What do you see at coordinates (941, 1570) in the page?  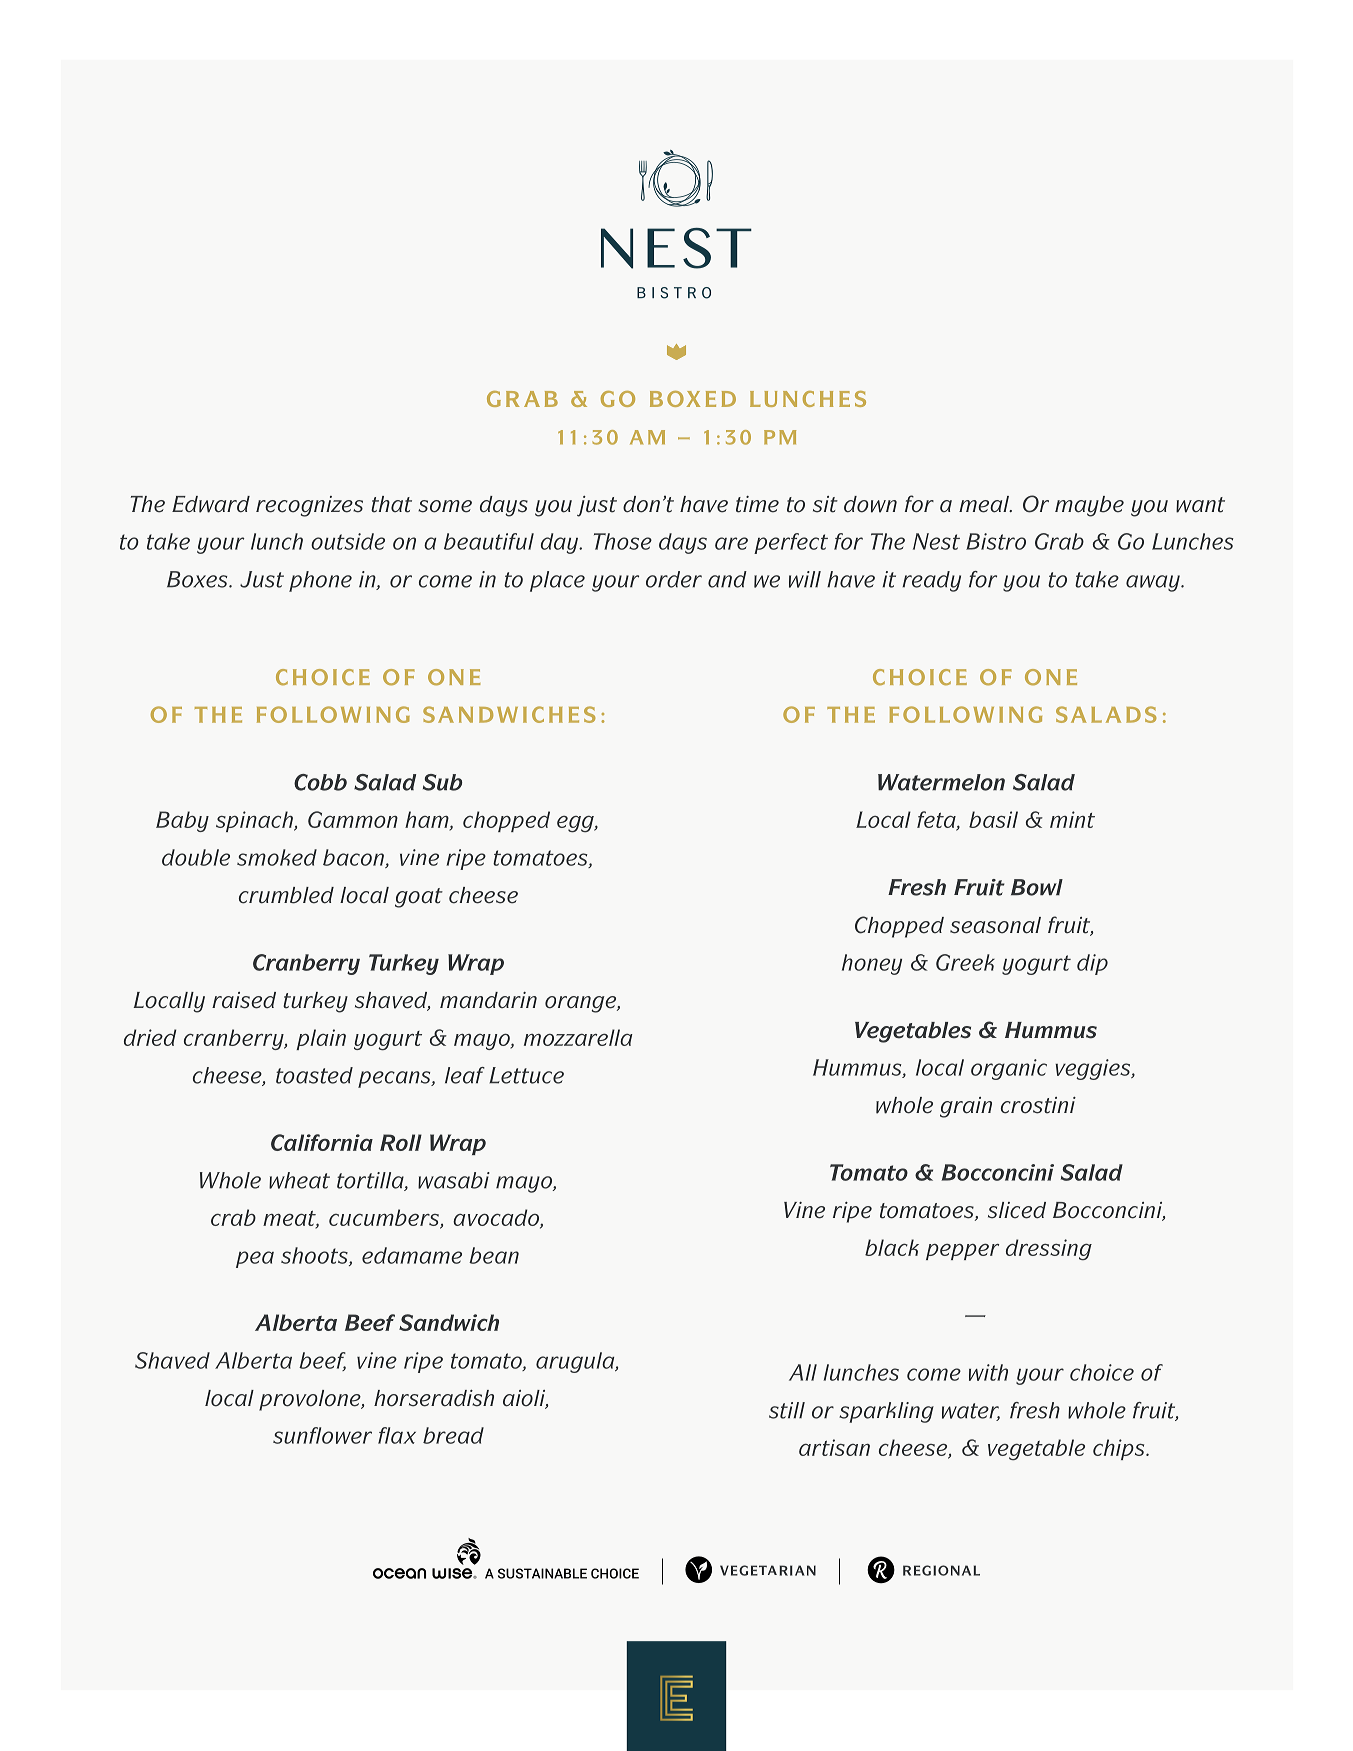 I see `REGIONAL` at bounding box center [941, 1570].
